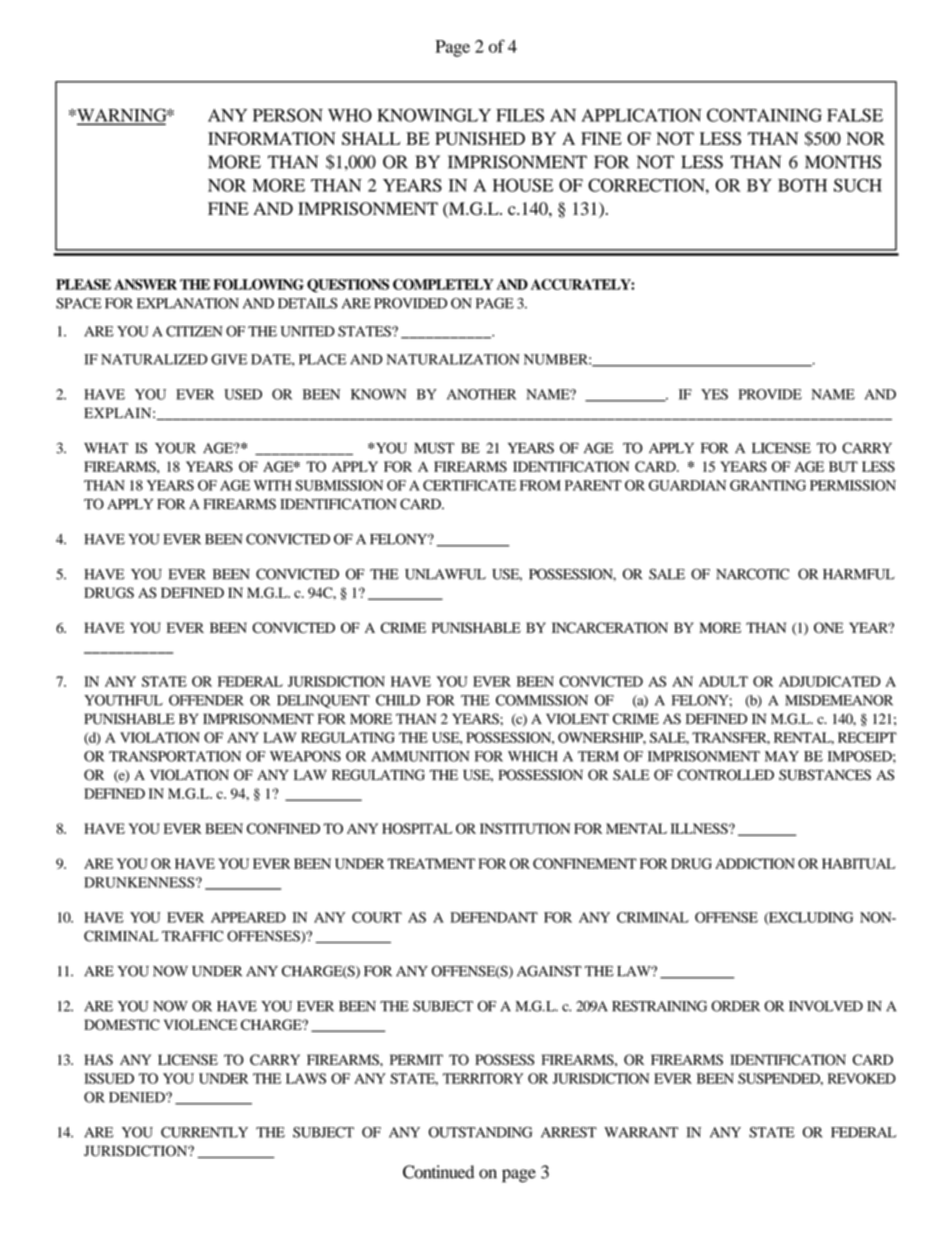 This screenshot has height=1233, width=952. Describe the element at coordinates (714, 394) in the screenshot. I see `YES` at that location.
